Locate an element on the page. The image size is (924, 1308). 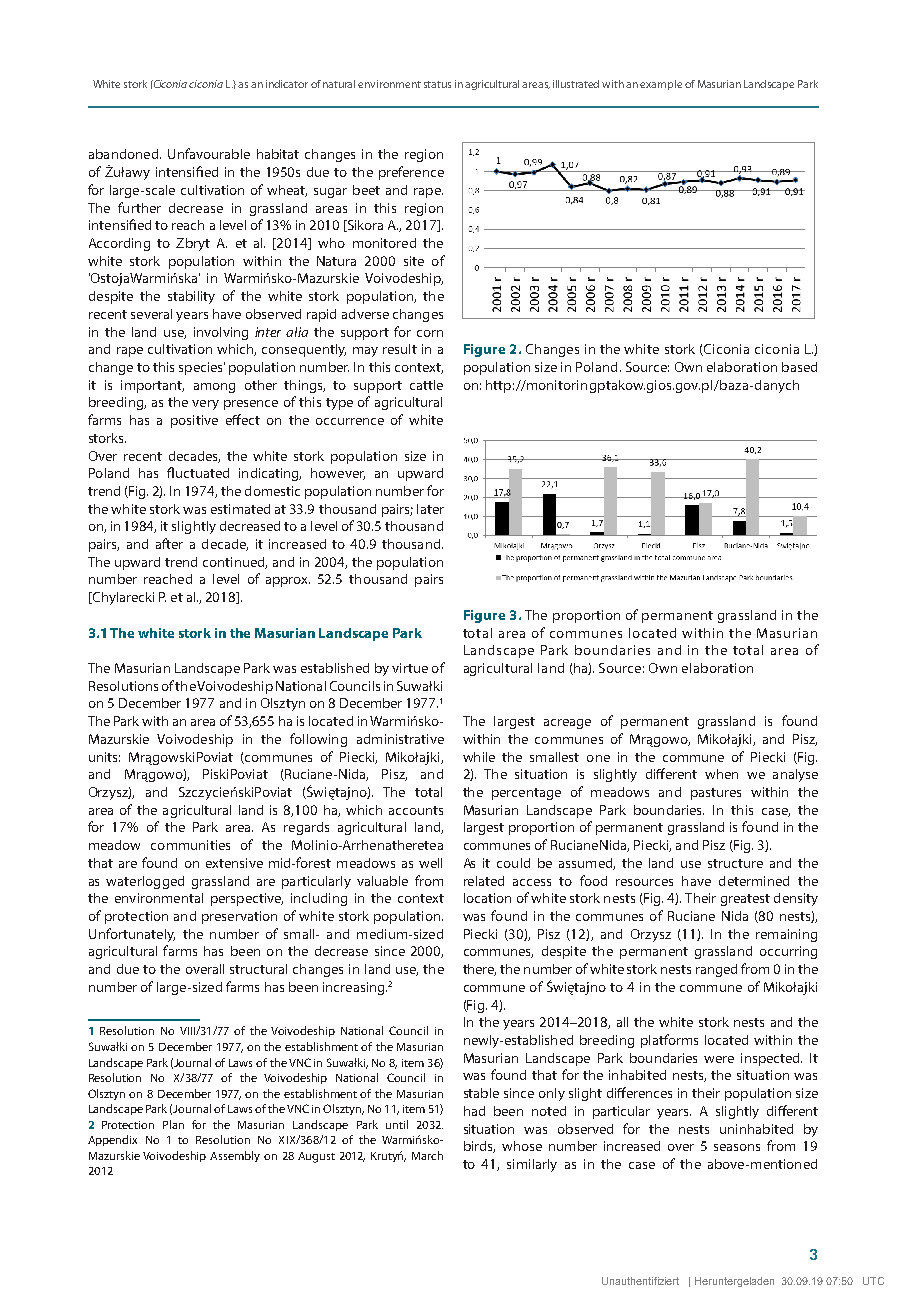
determined is located at coordinates (754, 881).
